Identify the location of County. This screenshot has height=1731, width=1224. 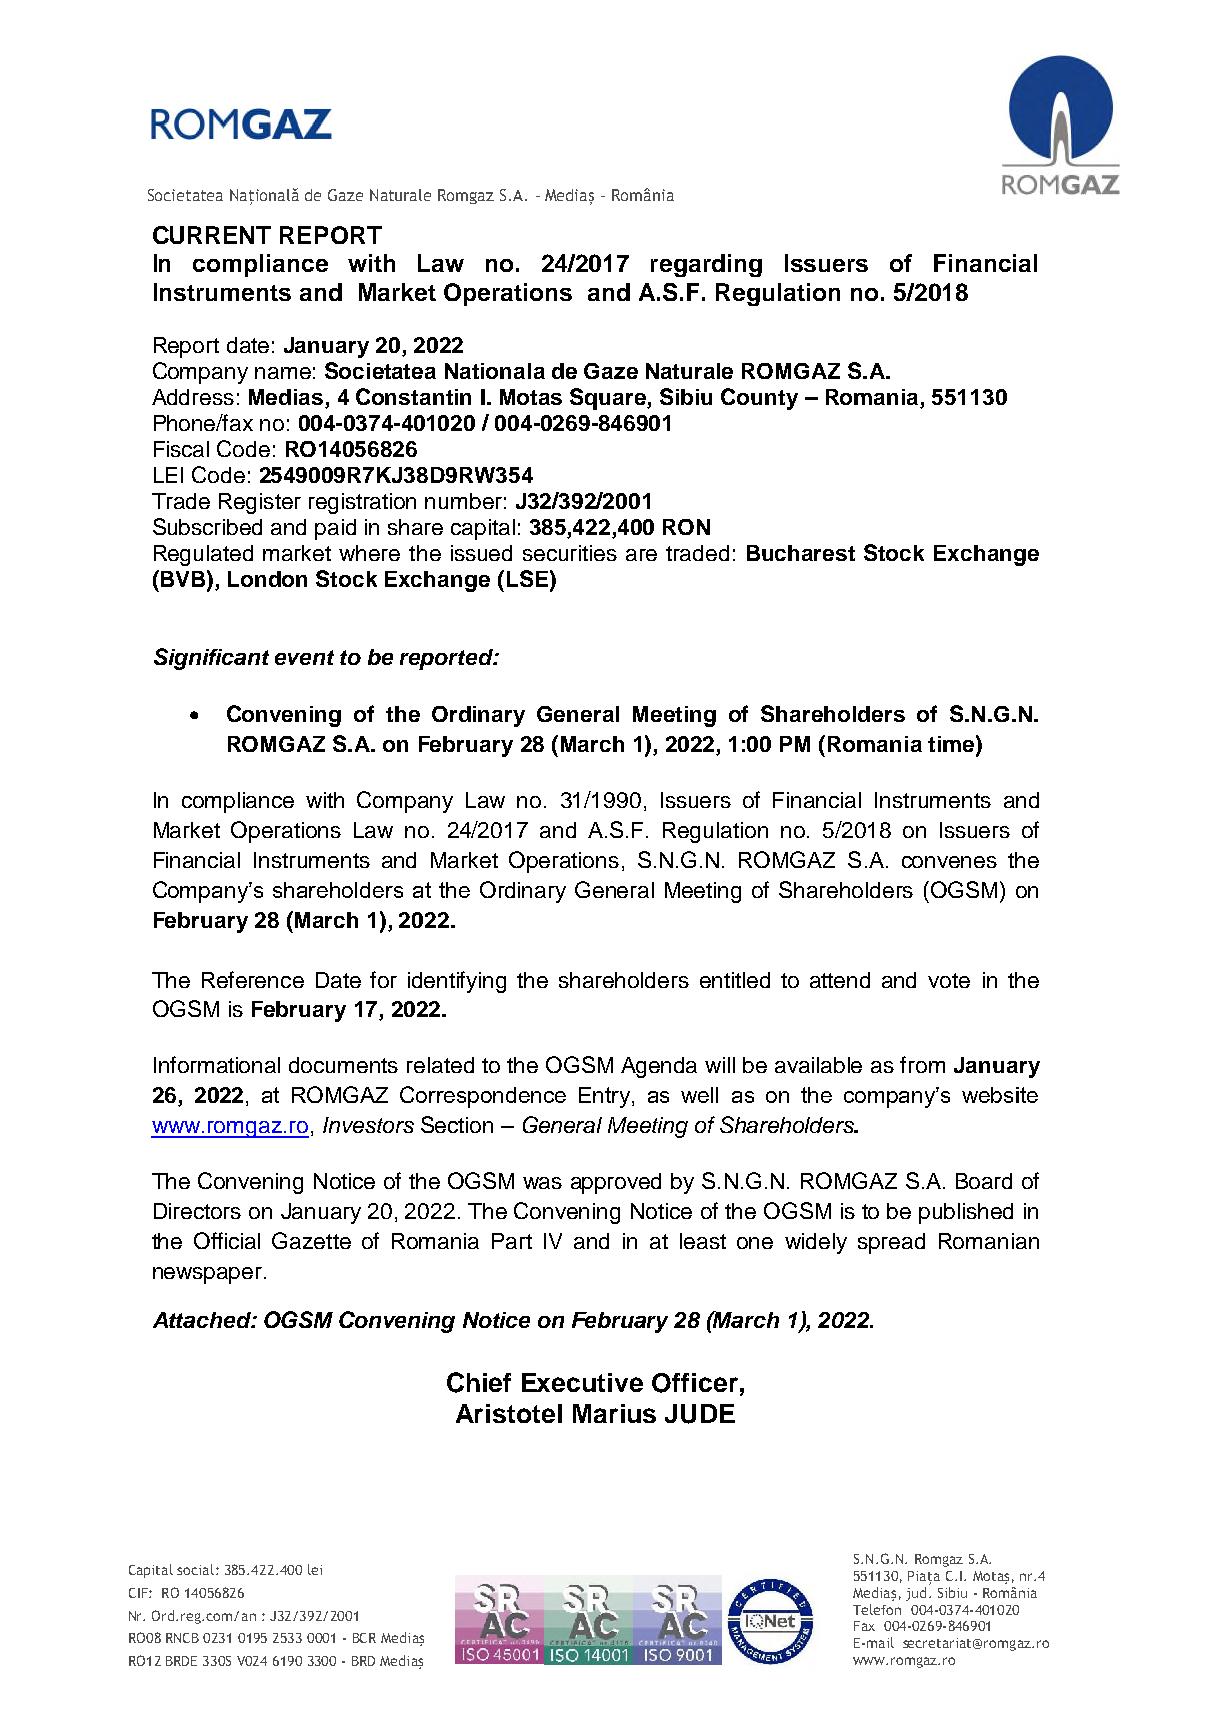
(759, 399).
